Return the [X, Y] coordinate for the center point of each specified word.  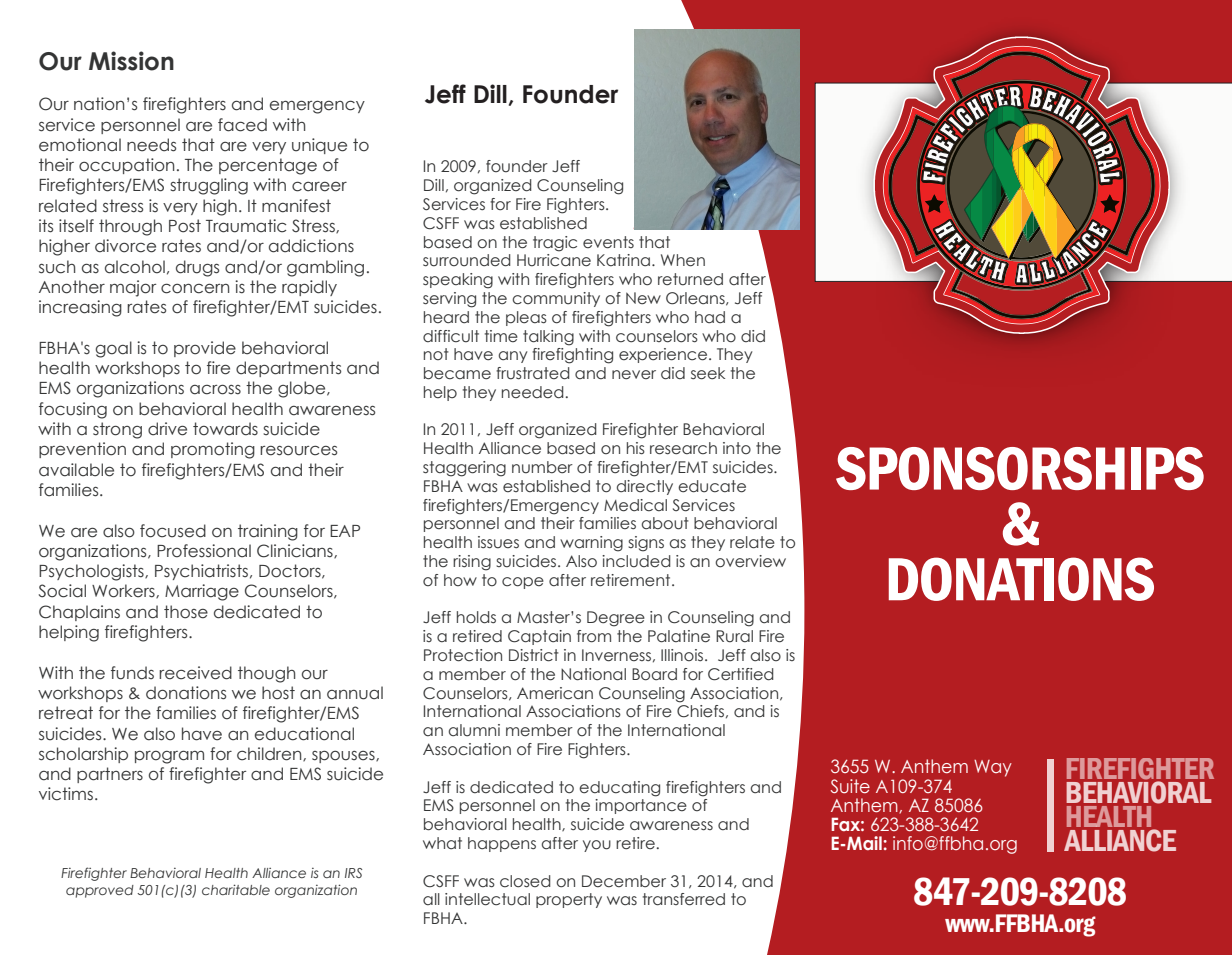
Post [185, 226]
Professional [204, 551]
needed [533, 392]
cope [523, 583]
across [215, 389]
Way [993, 768]
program [169, 757]
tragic [555, 244]
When [683, 260]
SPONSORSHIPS [1020, 468]
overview [750, 561]
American [555, 693]
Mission [131, 61]
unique [319, 146]
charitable [236, 889]
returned [690, 279]
